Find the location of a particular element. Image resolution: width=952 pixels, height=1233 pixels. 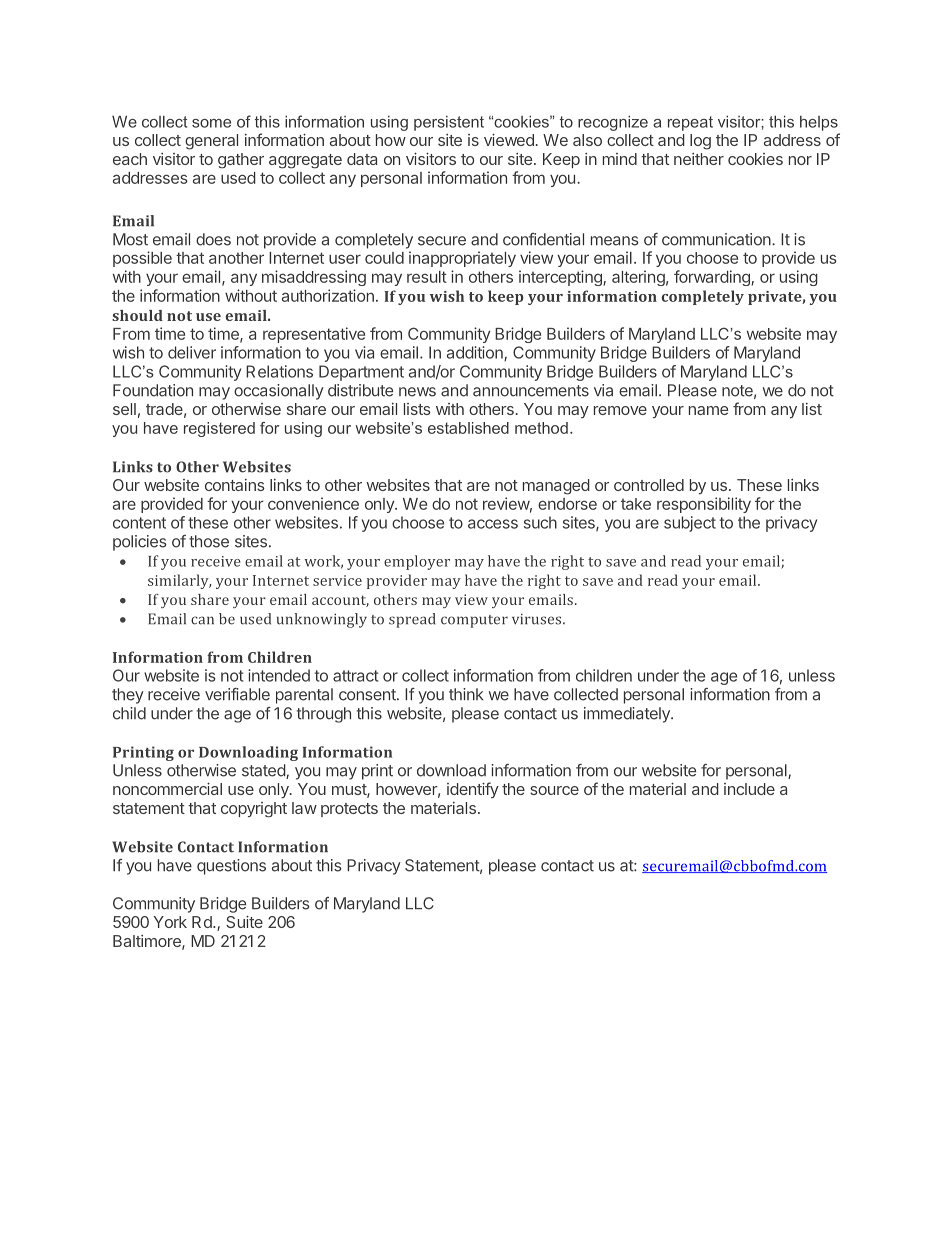

Suite is located at coordinates (244, 922).
